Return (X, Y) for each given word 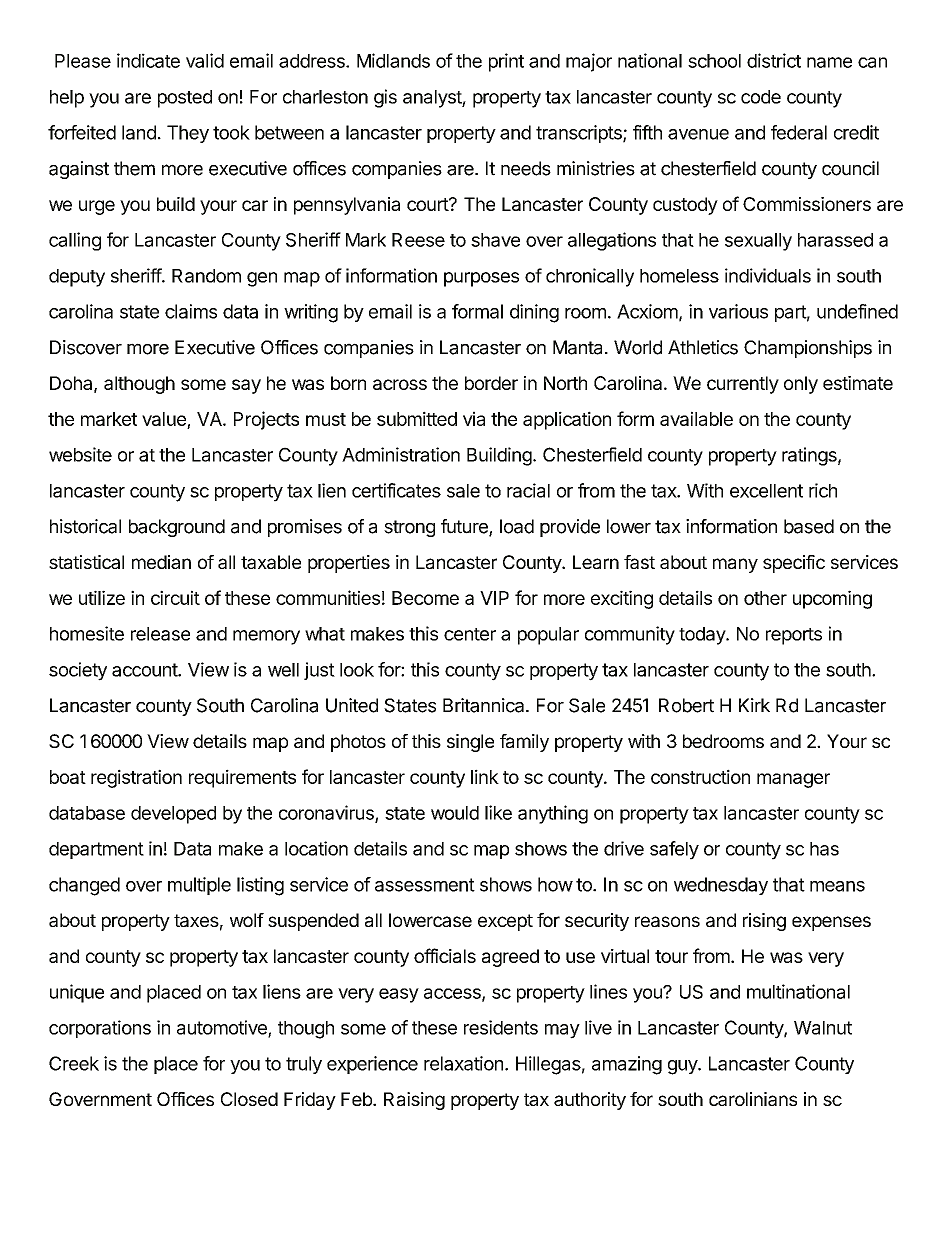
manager (793, 780)
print (506, 62)
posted (185, 99)
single (470, 743)
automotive (223, 1028)
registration (136, 778)
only (801, 385)
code (761, 97)
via (474, 418)
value (164, 419)
